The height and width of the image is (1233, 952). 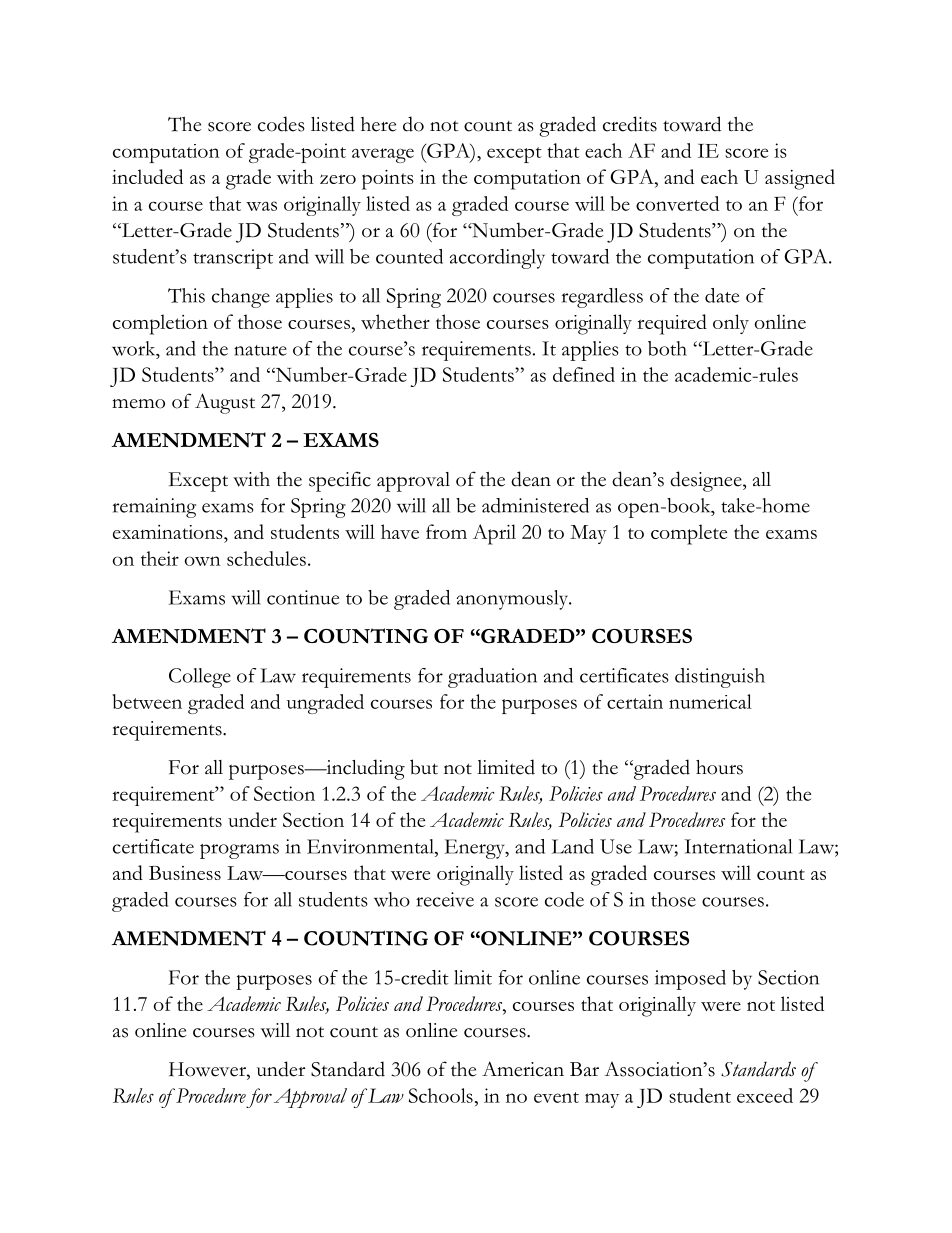 What do you see at coordinates (677, 203) in the image?
I see `converted` at bounding box center [677, 203].
